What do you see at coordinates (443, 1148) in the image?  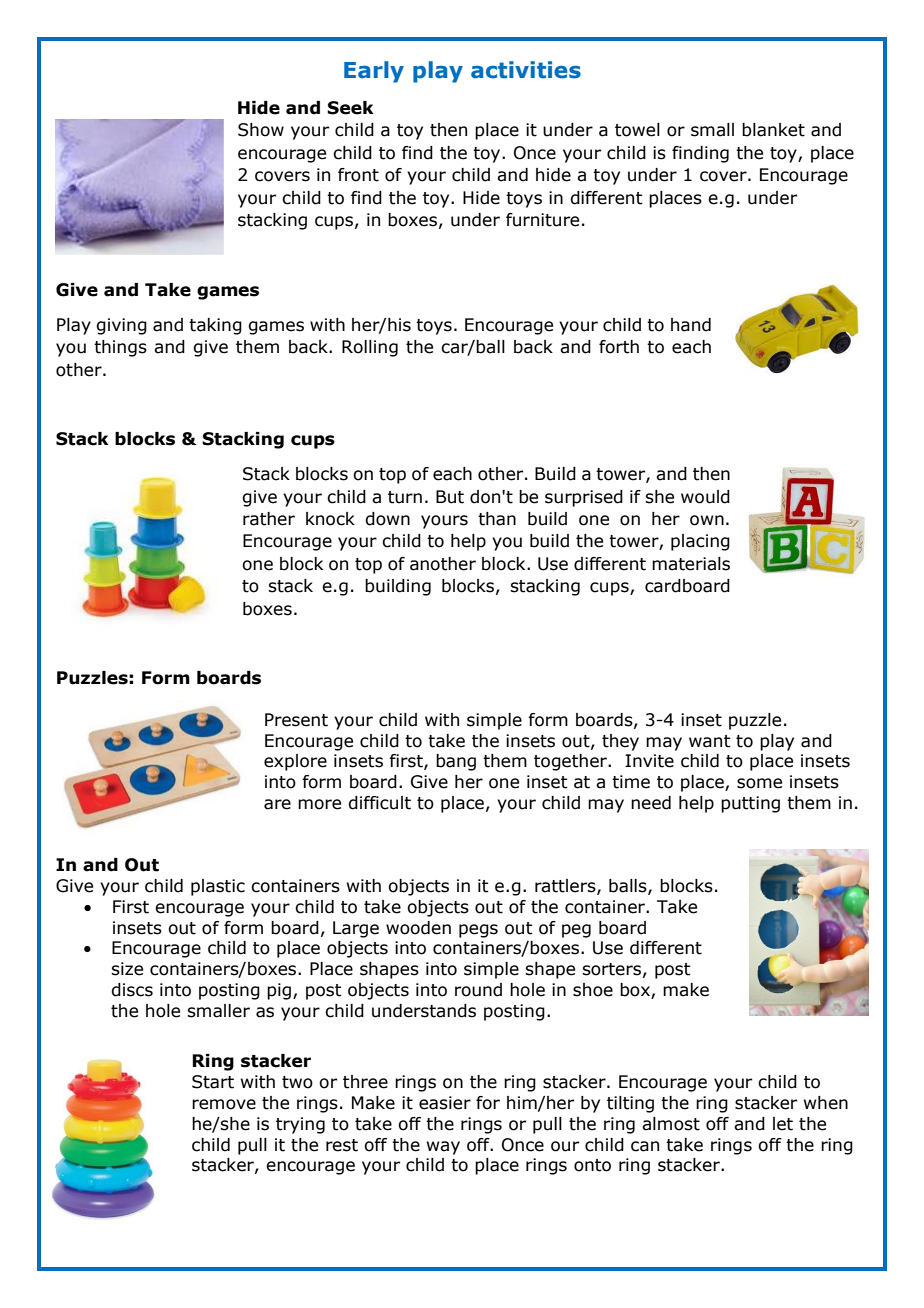 I see `way` at bounding box center [443, 1148].
